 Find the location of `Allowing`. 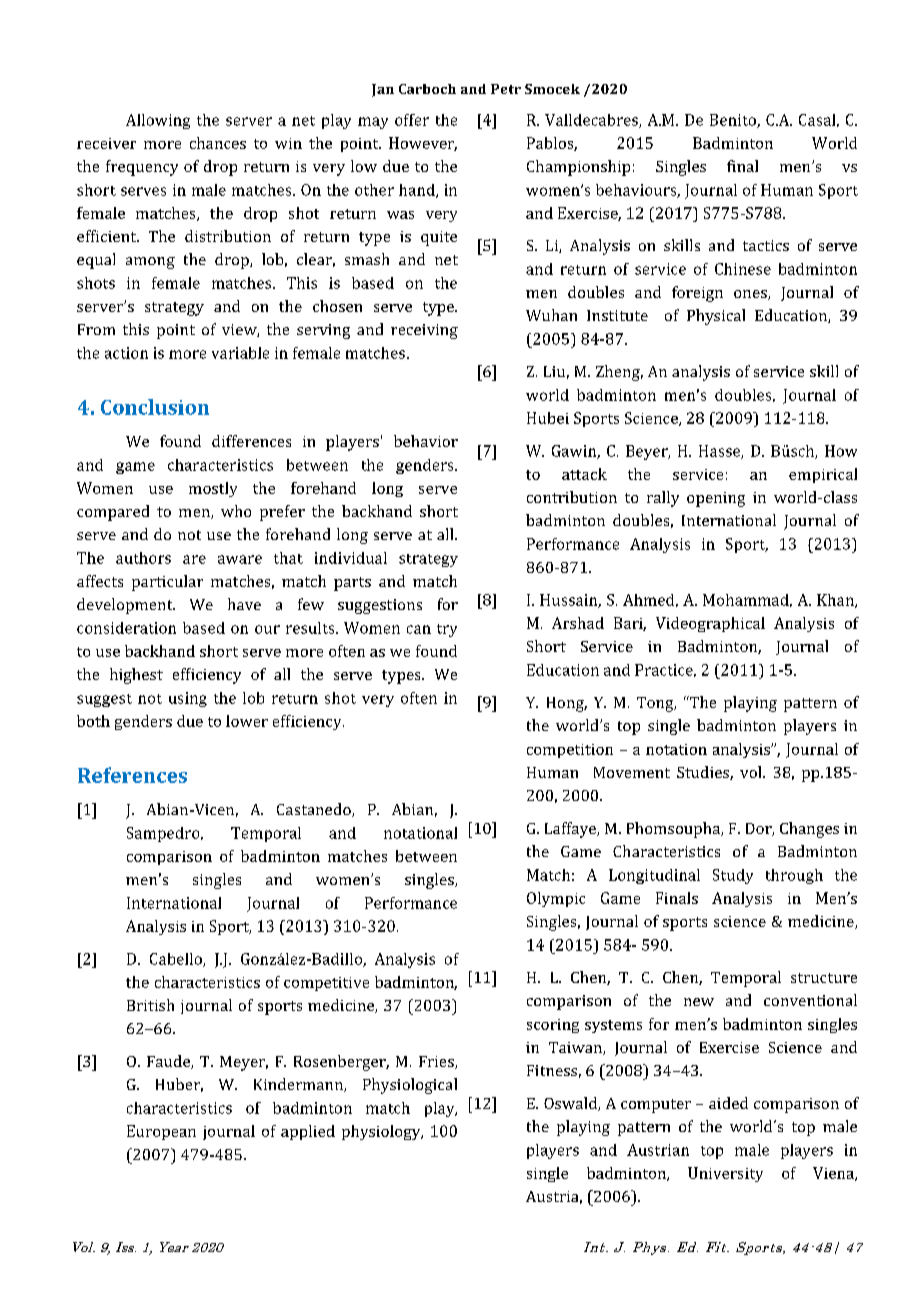

Allowing is located at coordinates (158, 121).
